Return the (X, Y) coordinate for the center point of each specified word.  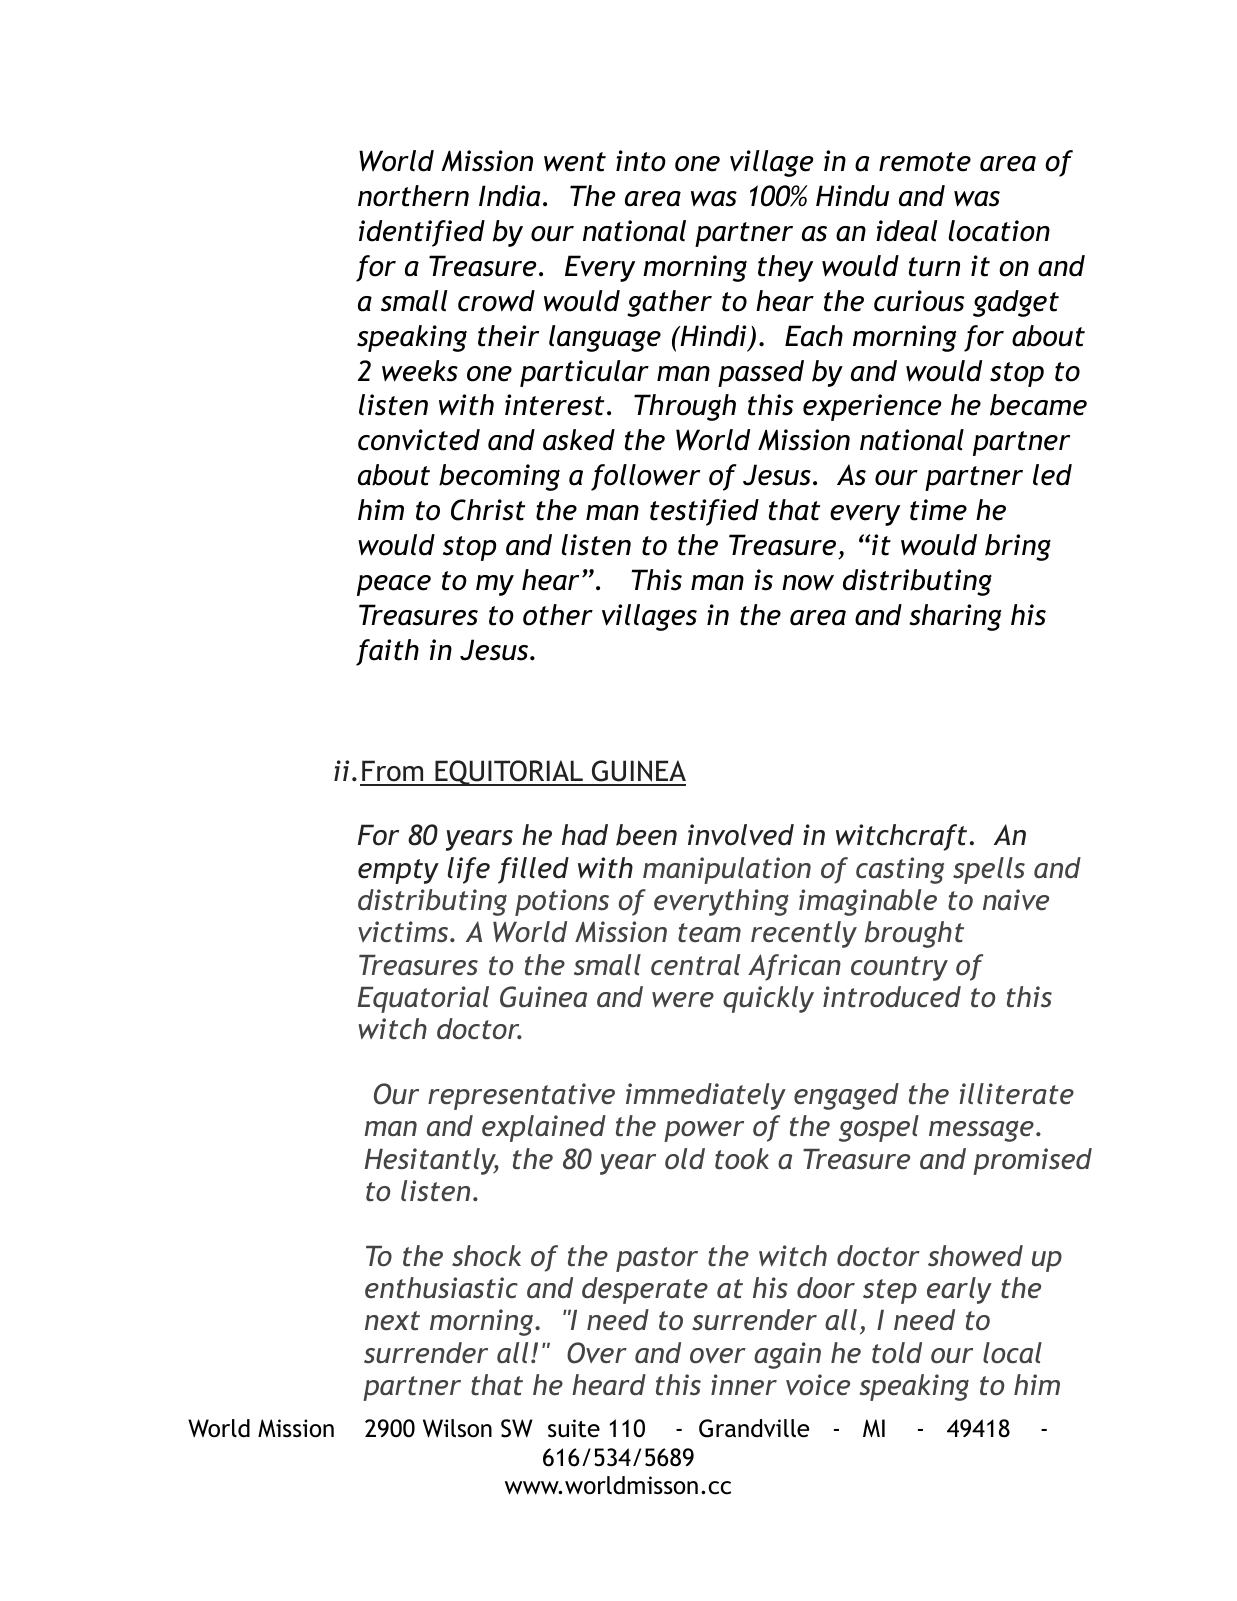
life (469, 870)
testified (704, 512)
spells (989, 870)
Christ (488, 510)
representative (521, 1096)
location (999, 231)
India (510, 196)
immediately (706, 1096)
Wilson (457, 1428)
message (981, 1131)
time (938, 510)
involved (741, 835)
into (641, 161)
